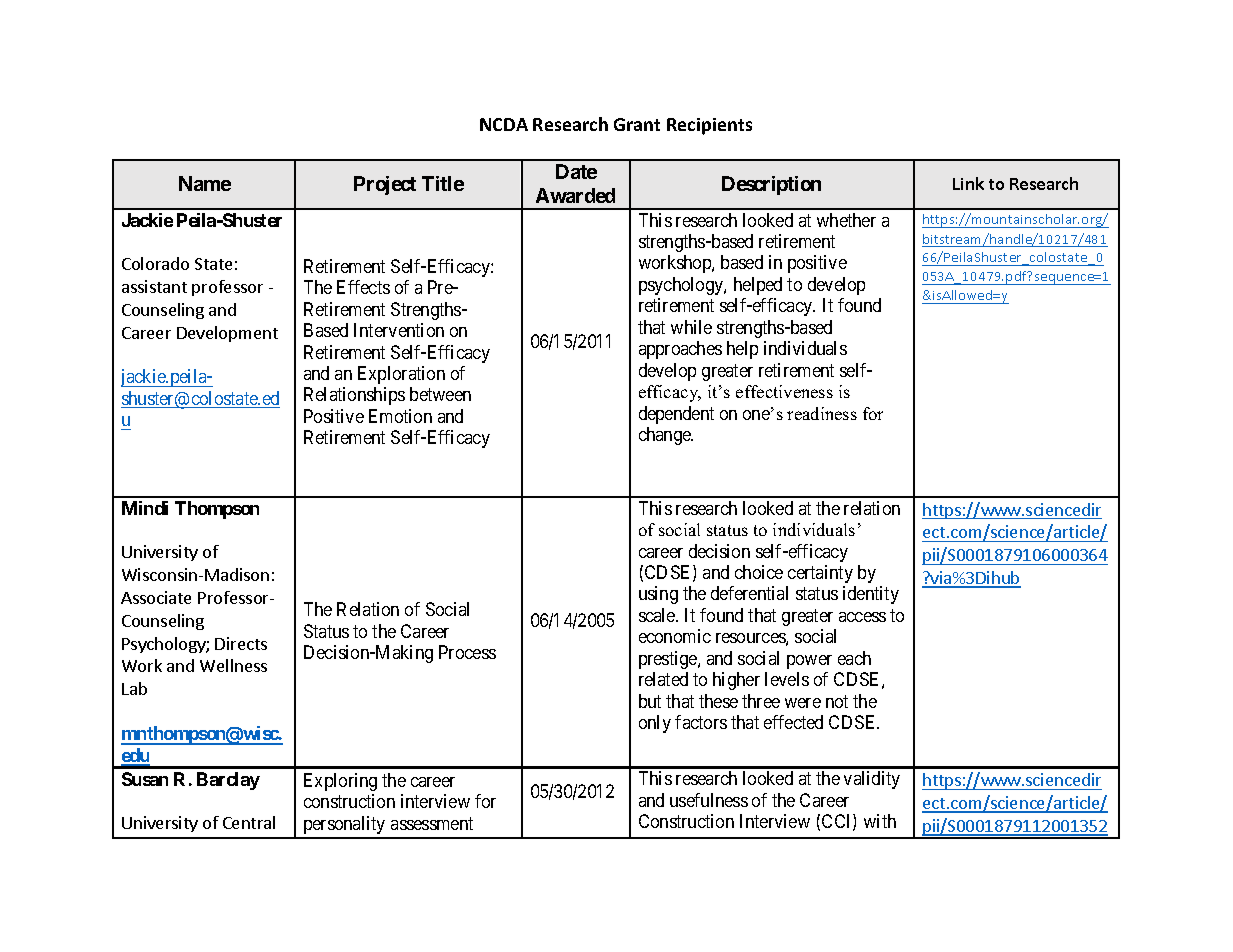  Describe the element at coordinates (385, 185) in the document. I see `Project` at that location.
